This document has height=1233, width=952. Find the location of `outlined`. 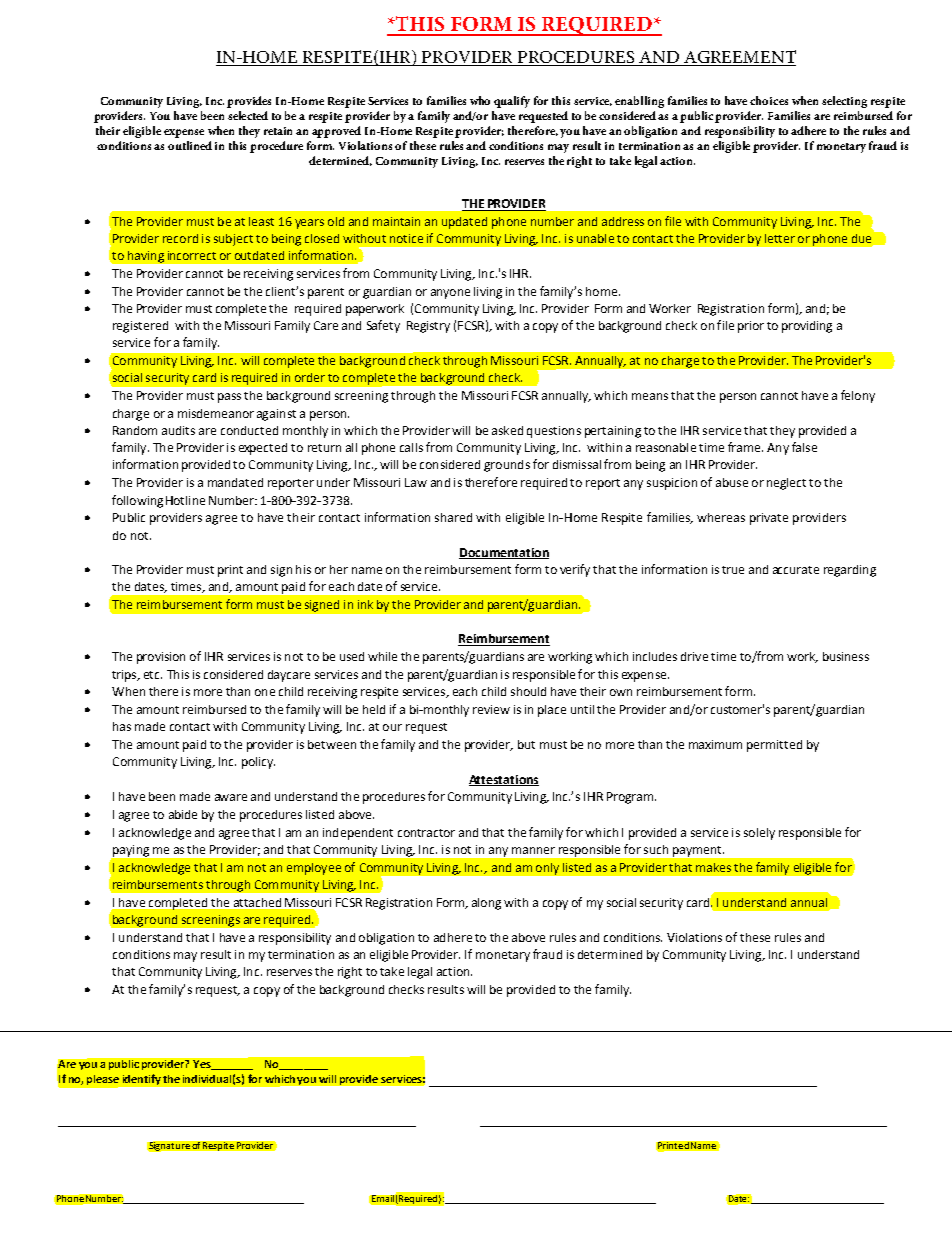

outlined is located at coordinates (190, 145).
